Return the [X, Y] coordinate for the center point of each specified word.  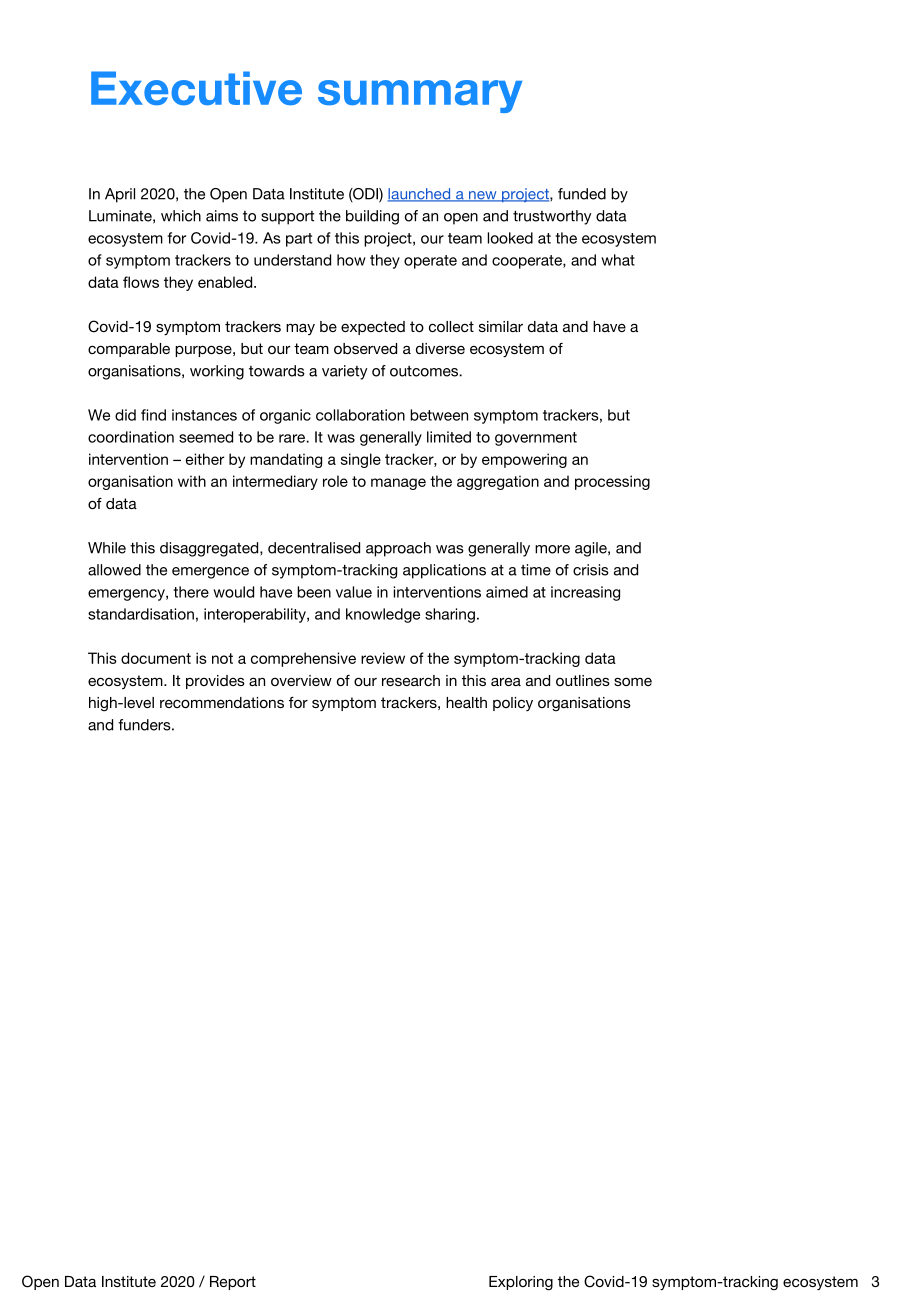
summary [420, 96]
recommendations [222, 702]
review [383, 658]
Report [233, 1283]
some [633, 682]
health [466, 702]
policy [513, 704]
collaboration [360, 415]
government [536, 439]
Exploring [521, 1283]
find [153, 415]
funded [582, 194]
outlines [583, 680]
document [156, 658]
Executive [196, 88]
